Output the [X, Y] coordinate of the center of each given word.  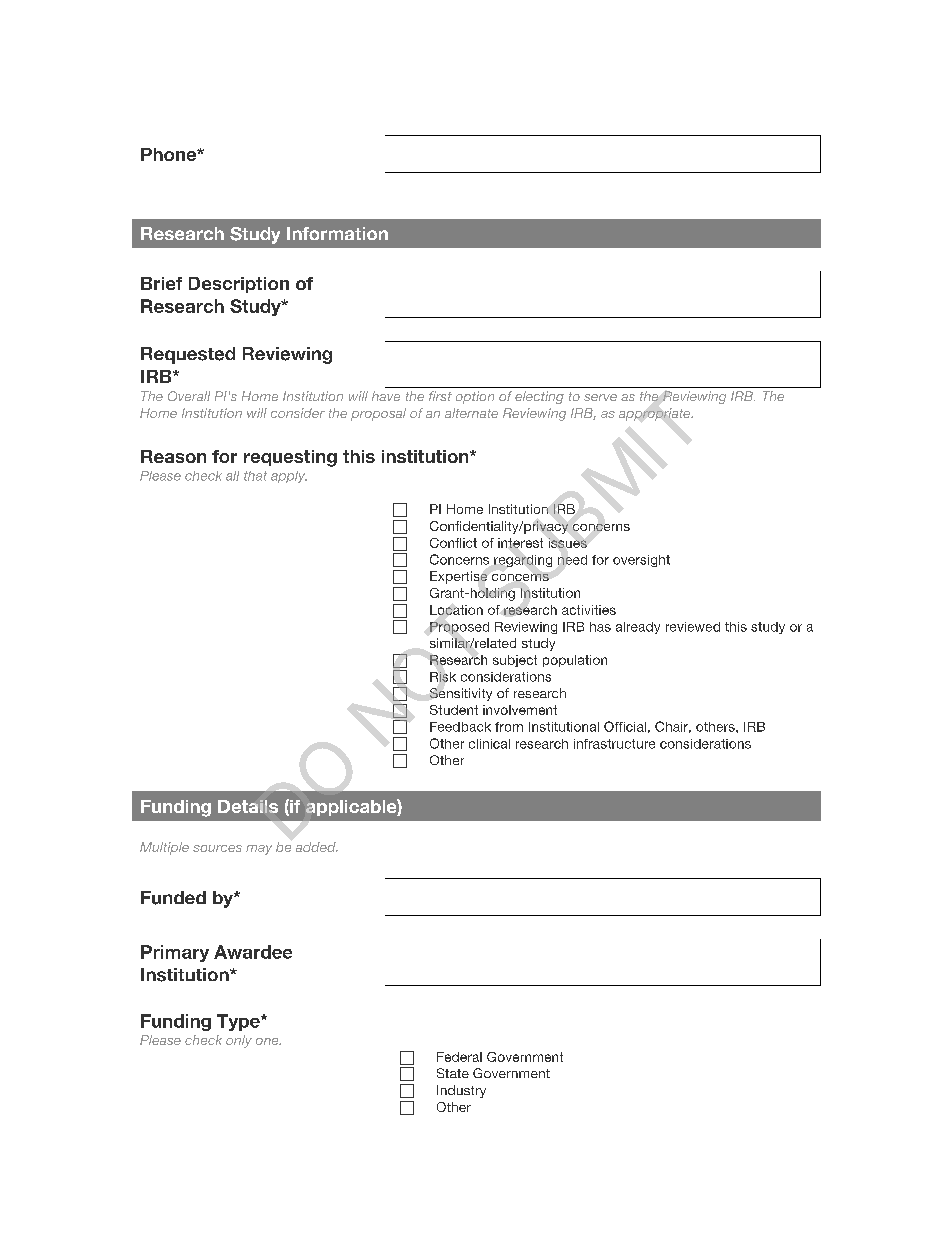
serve [600, 397]
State [453, 1073]
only [239, 1041]
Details [248, 806]
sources [217, 848]
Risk [443, 677]
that [255, 476]
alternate [471, 413]
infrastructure [614, 744]
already [638, 628]
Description [239, 285]
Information [337, 233]
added [317, 847]
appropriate [656, 414]
